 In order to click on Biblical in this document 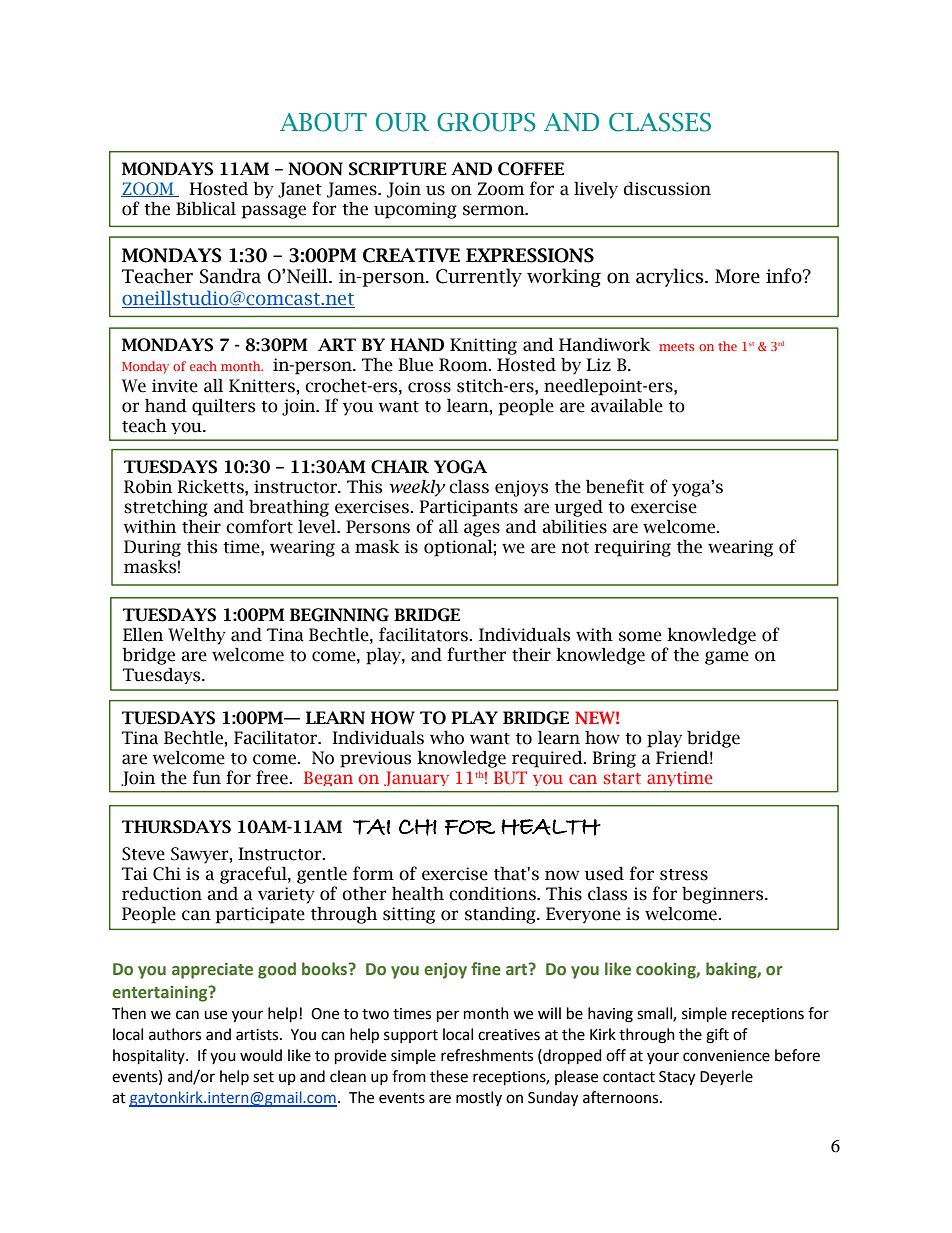, I will do `click(206, 209)`.
